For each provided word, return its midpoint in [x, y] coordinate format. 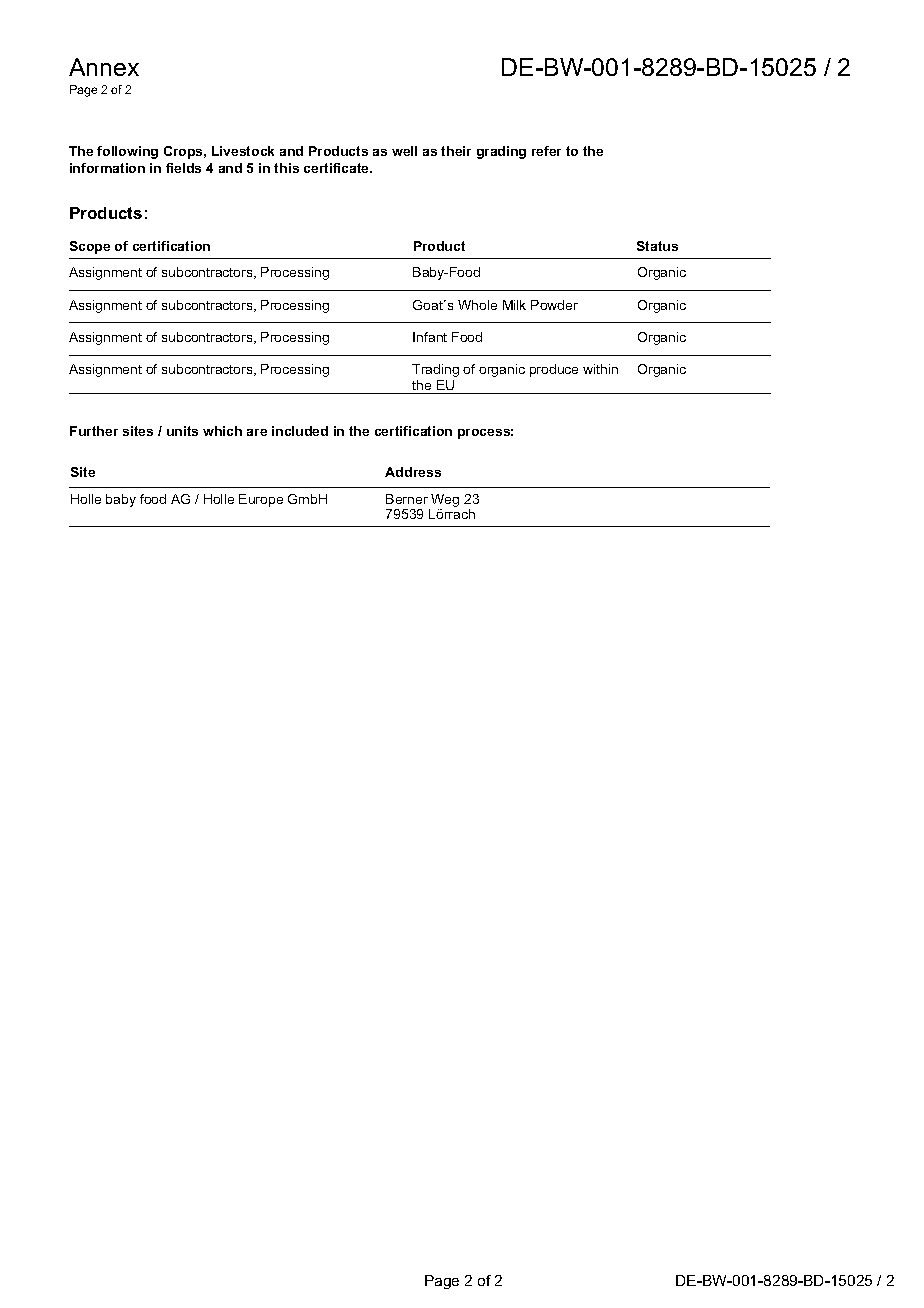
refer [546, 151]
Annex [104, 67]
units [182, 431]
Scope [90, 247]
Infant [430, 337]
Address [413, 472]
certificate [338, 168]
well [404, 151]
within [600, 369]
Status [657, 246]
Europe [261, 500]
